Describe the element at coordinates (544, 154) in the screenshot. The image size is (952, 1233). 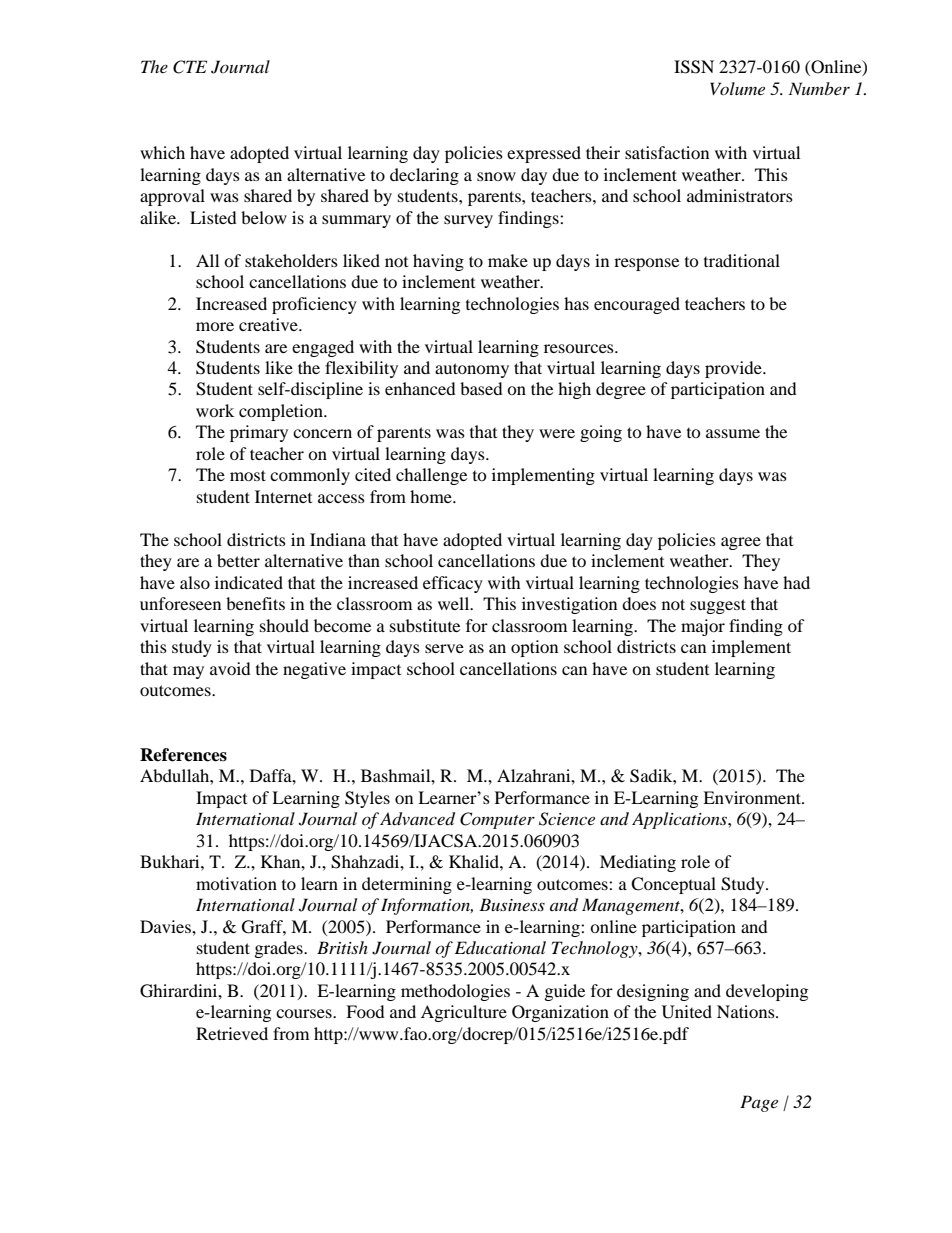
I see `expressed` at that location.
